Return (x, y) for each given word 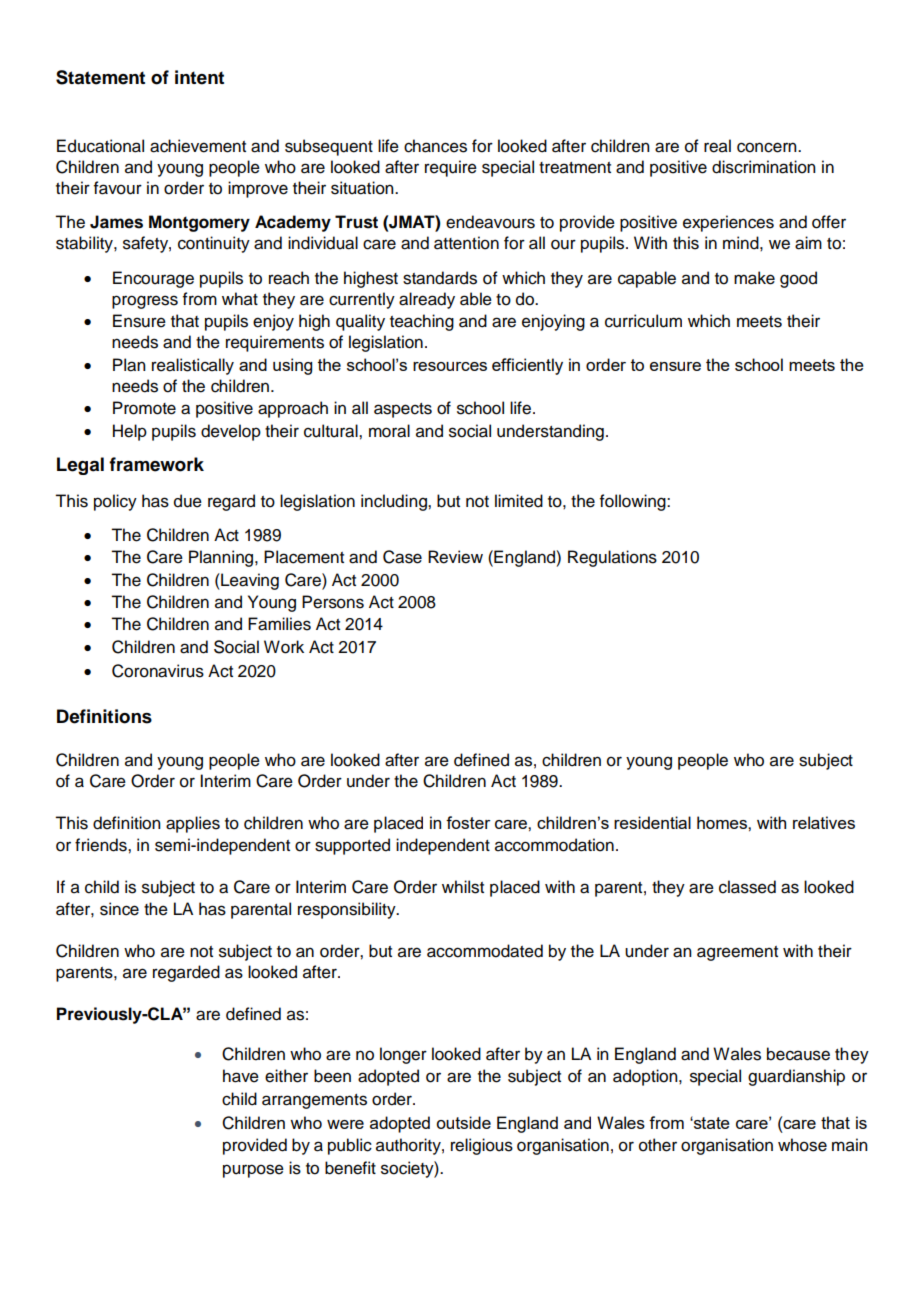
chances (435, 146)
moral (389, 431)
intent (199, 77)
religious (482, 1146)
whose (802, 1145)
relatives (824, 822)
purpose (253, 1171)
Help (130, 432)
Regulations (612, 558)
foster (468, 822)
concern (768, 147)
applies (193, 824)
